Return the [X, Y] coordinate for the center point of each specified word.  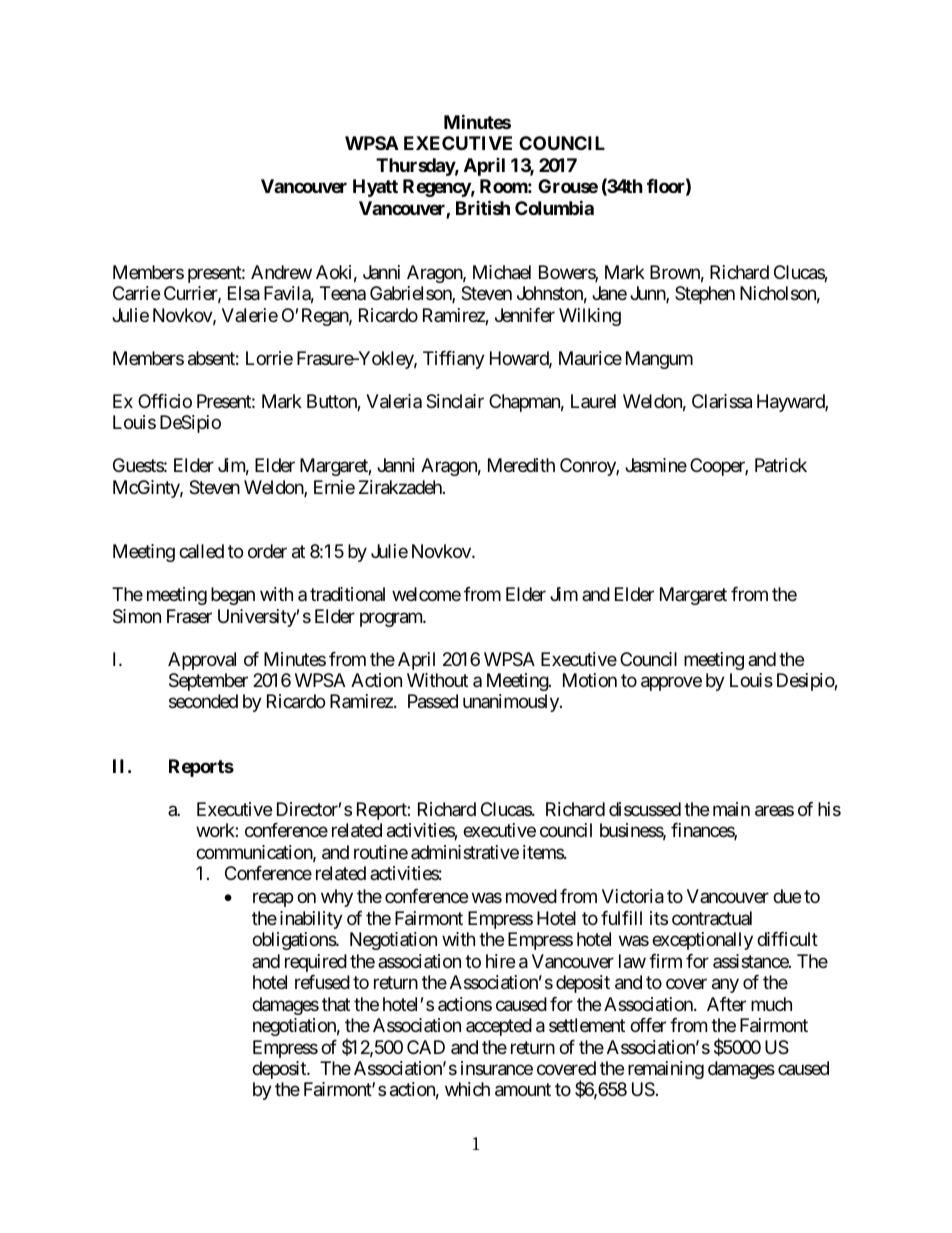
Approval [202, 661]
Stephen [705, 295]
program [392, 619]
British [483, 207]
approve [671, 683]
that [336, 1004]
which [467, 1089]
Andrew [281, 272]
